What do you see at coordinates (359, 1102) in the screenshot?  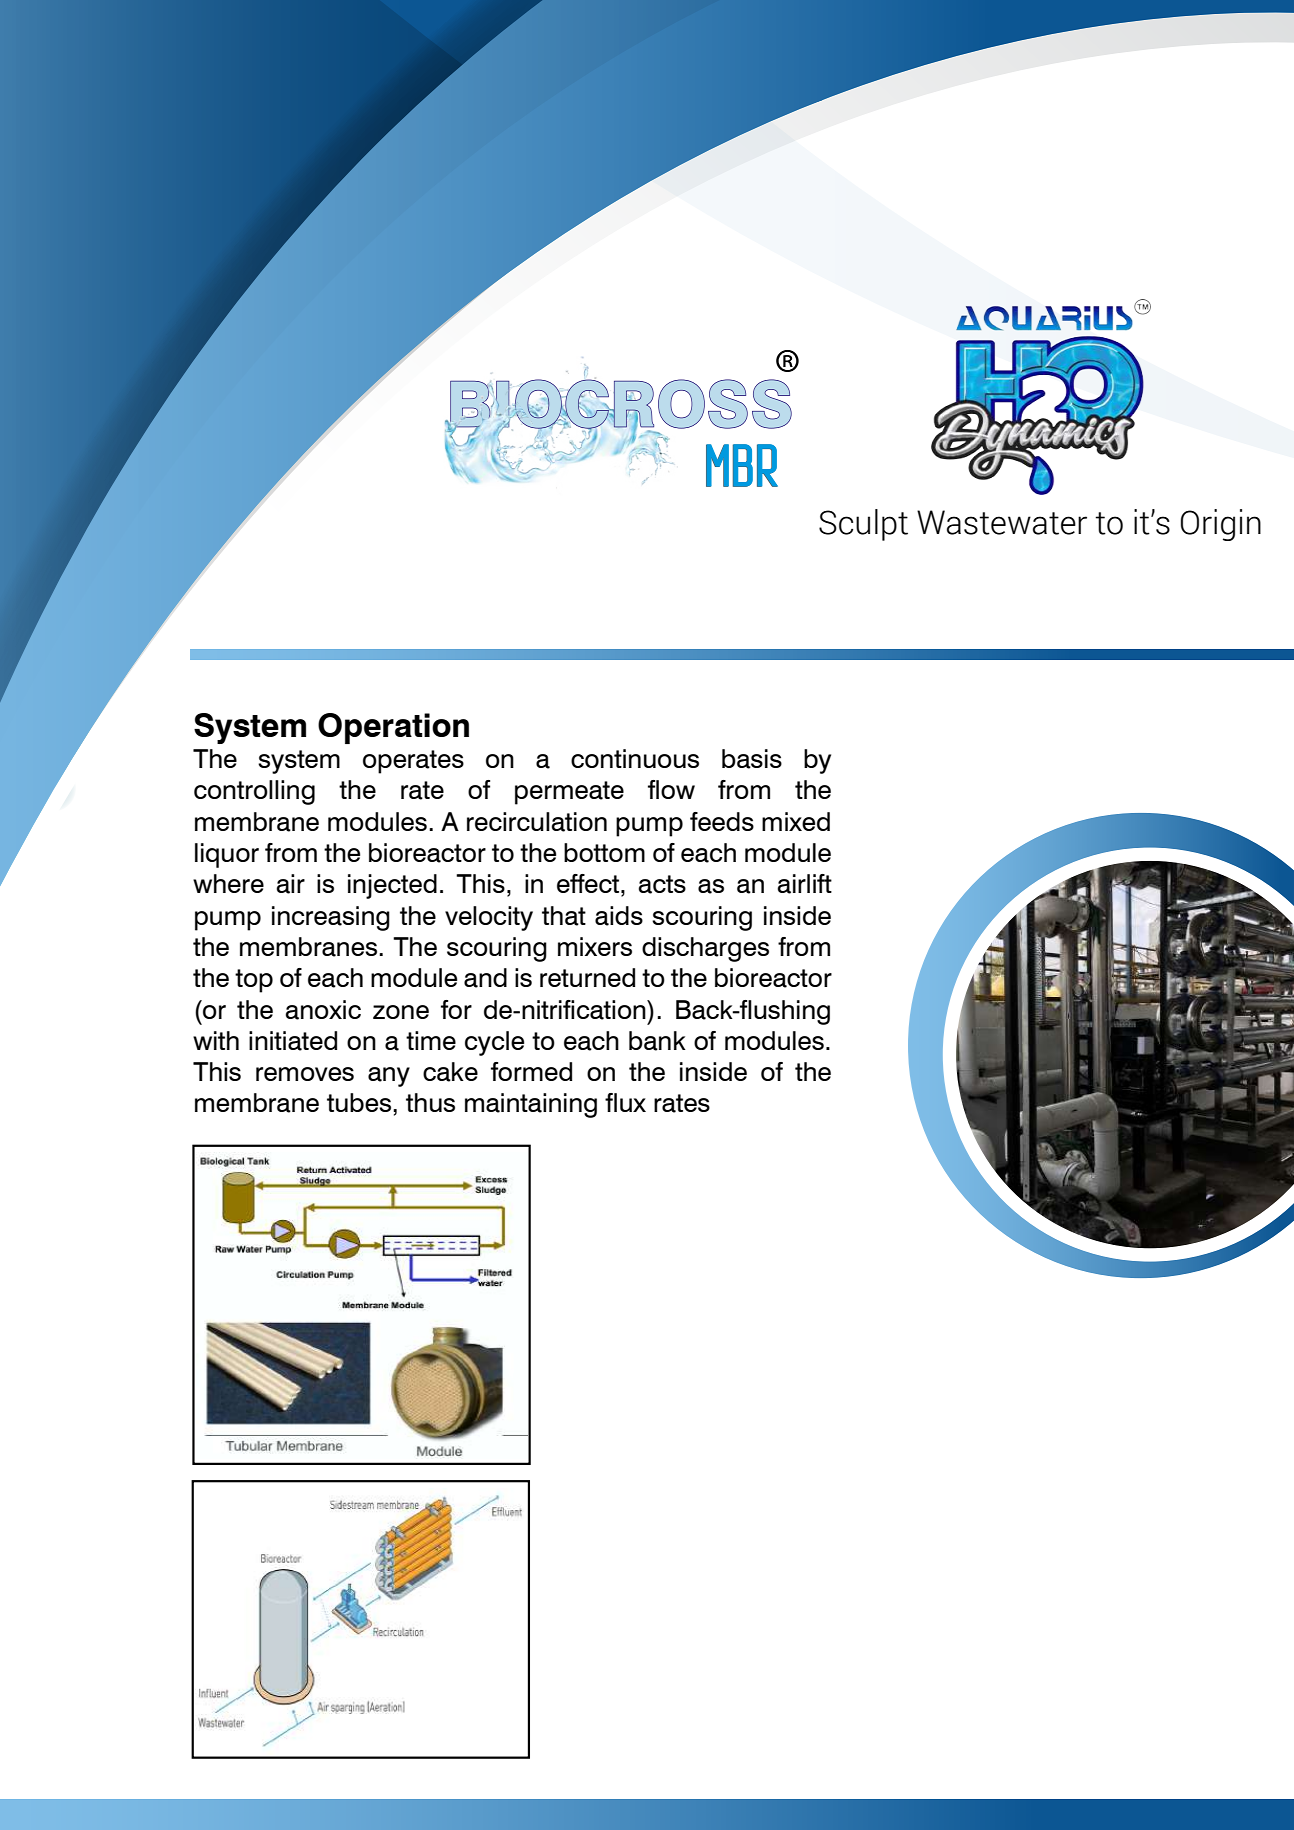 I see `tubes` at bounding box center [359, 1102].
